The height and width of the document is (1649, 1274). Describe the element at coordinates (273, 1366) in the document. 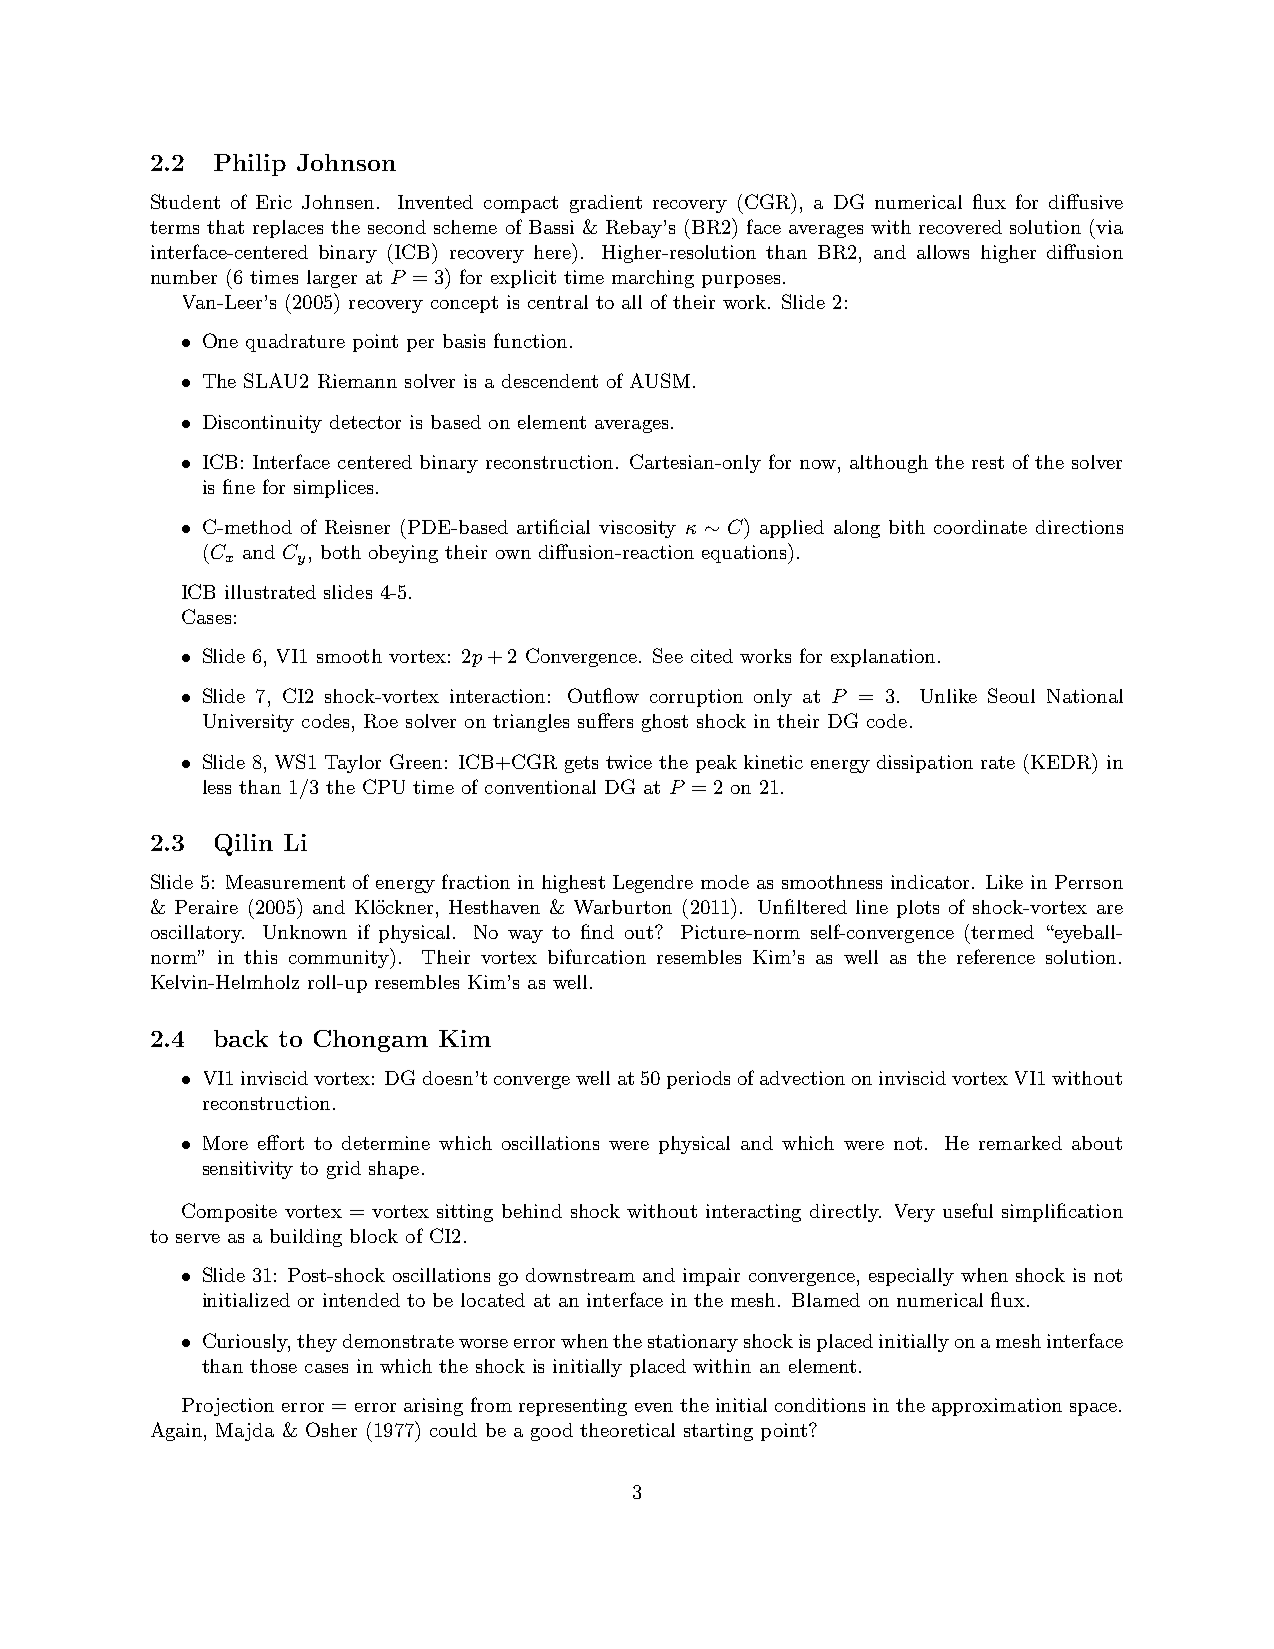

I see `those` at that location.
